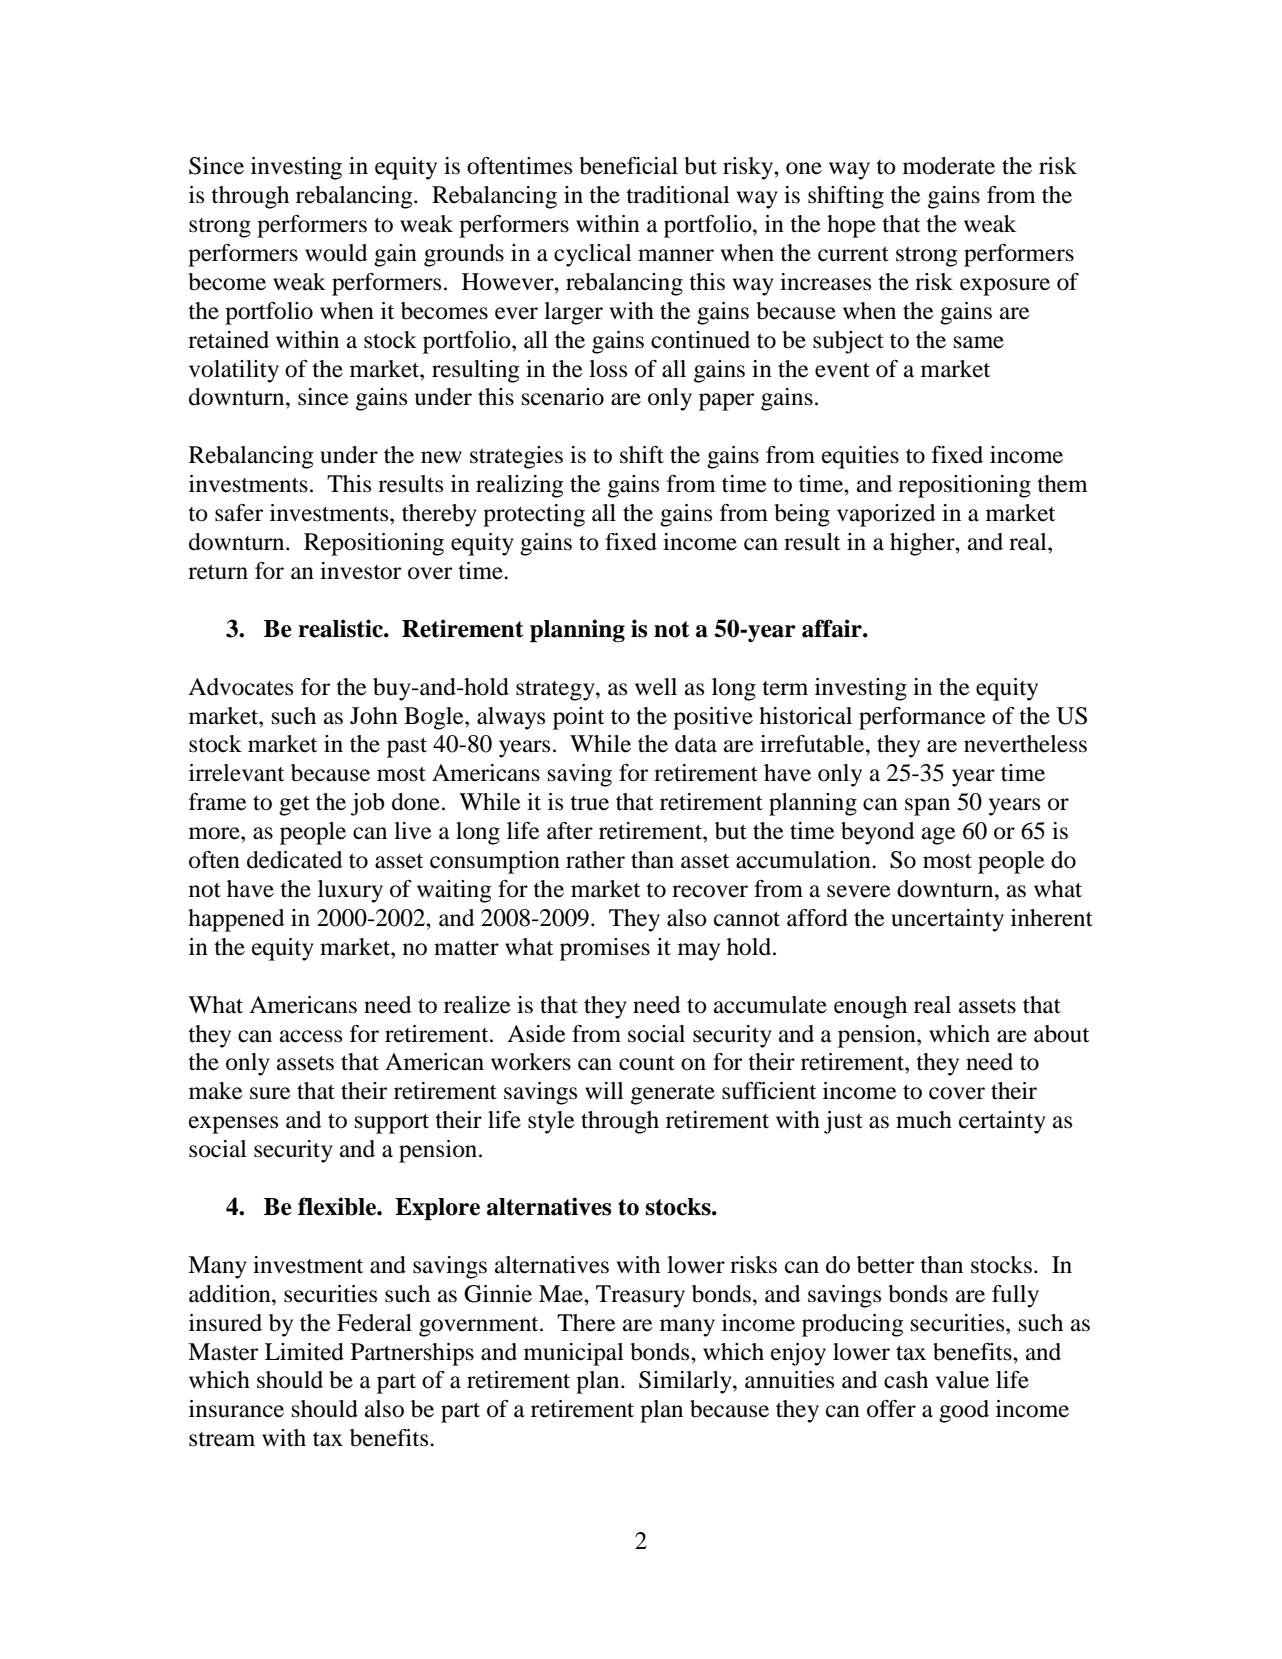 The height and width of the screenshot is (1659, 1282). Describe the element at coordinates (686, 1382) in the screenshot. I see `Similarly` at that location.
